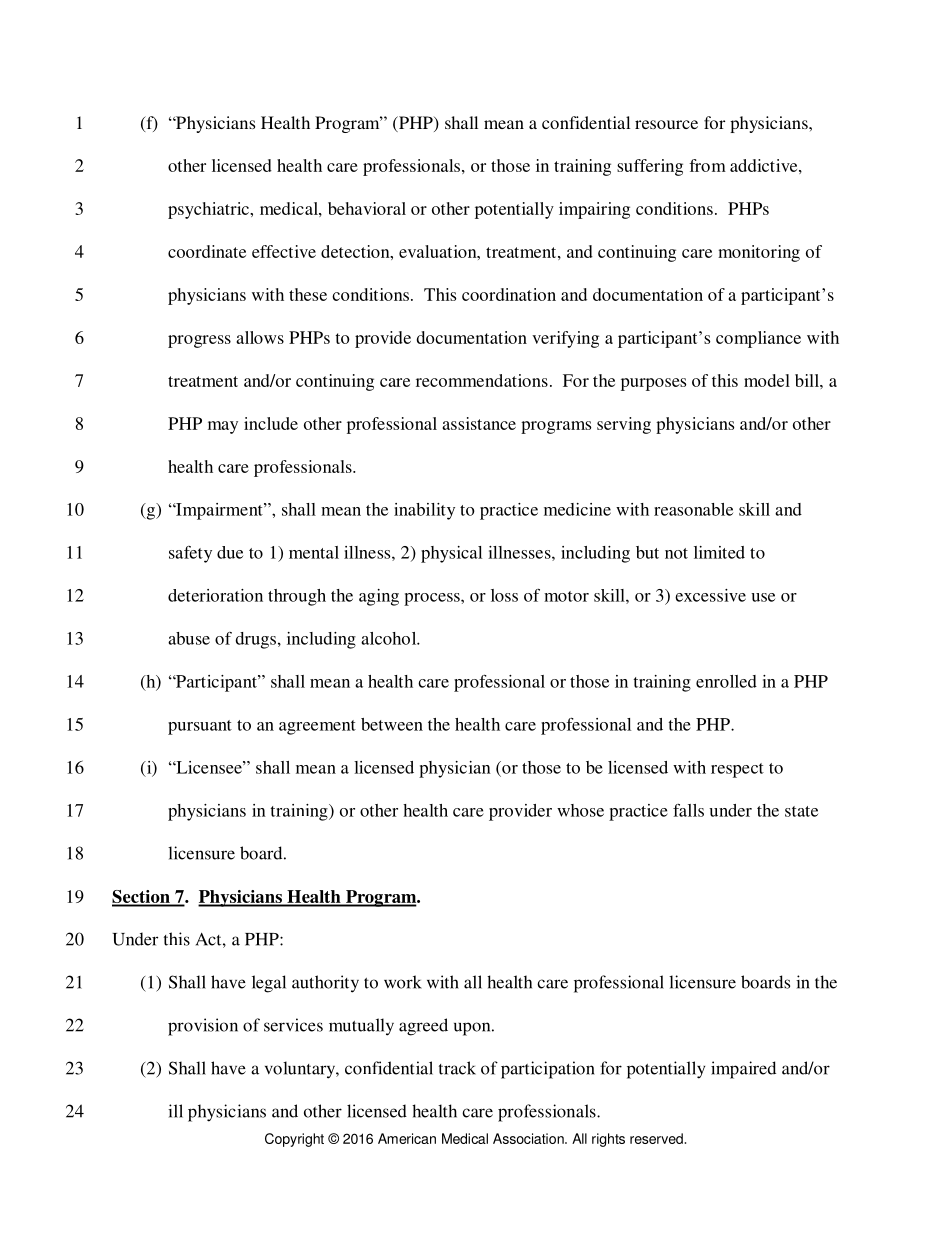 This screenshot has width=952, height=1233. Describe the element at coordinates (457, 1068) in the screenshot. I see `track` at that location.
